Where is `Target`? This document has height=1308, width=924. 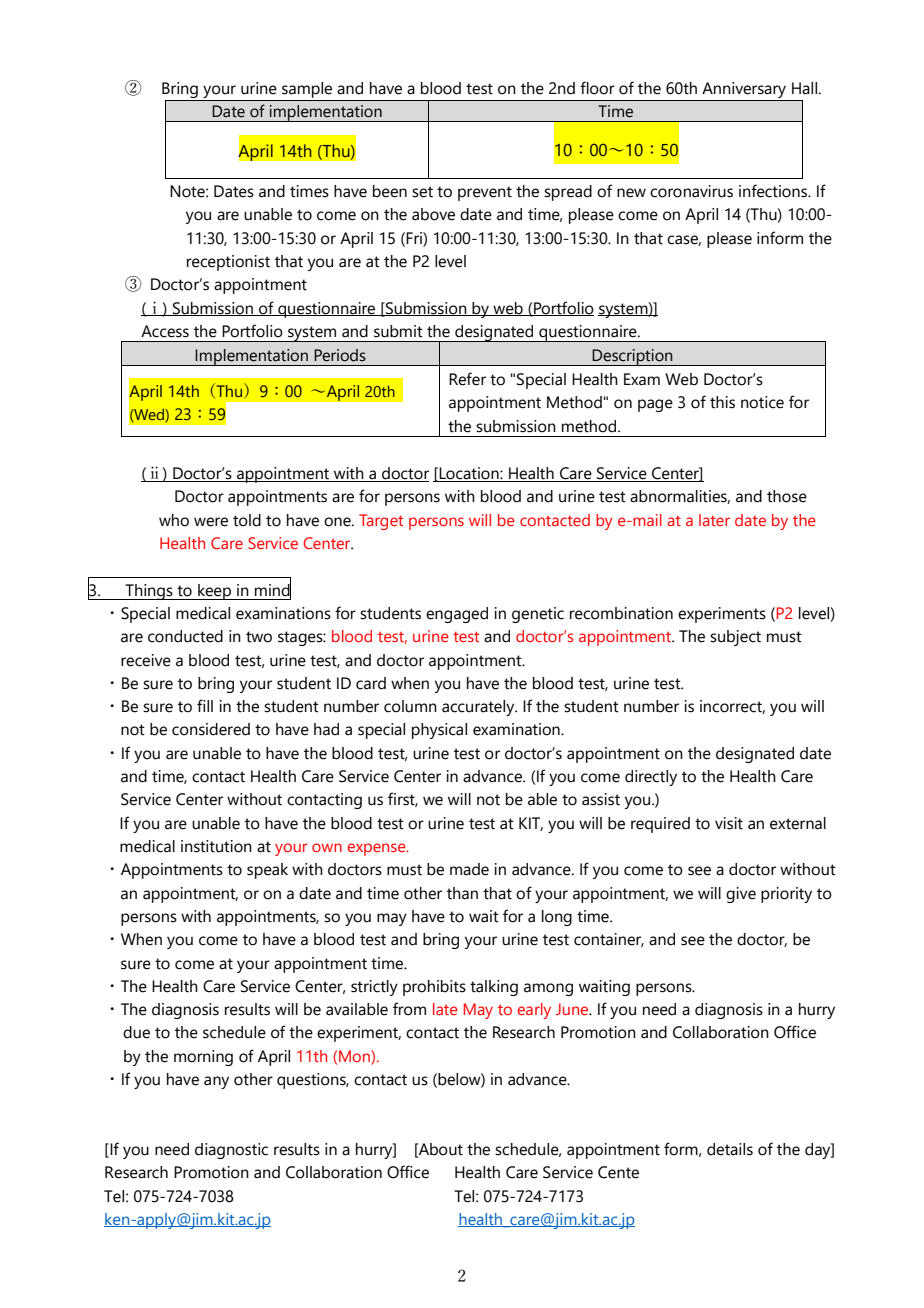
Target is located at coordinates (381, 522).
